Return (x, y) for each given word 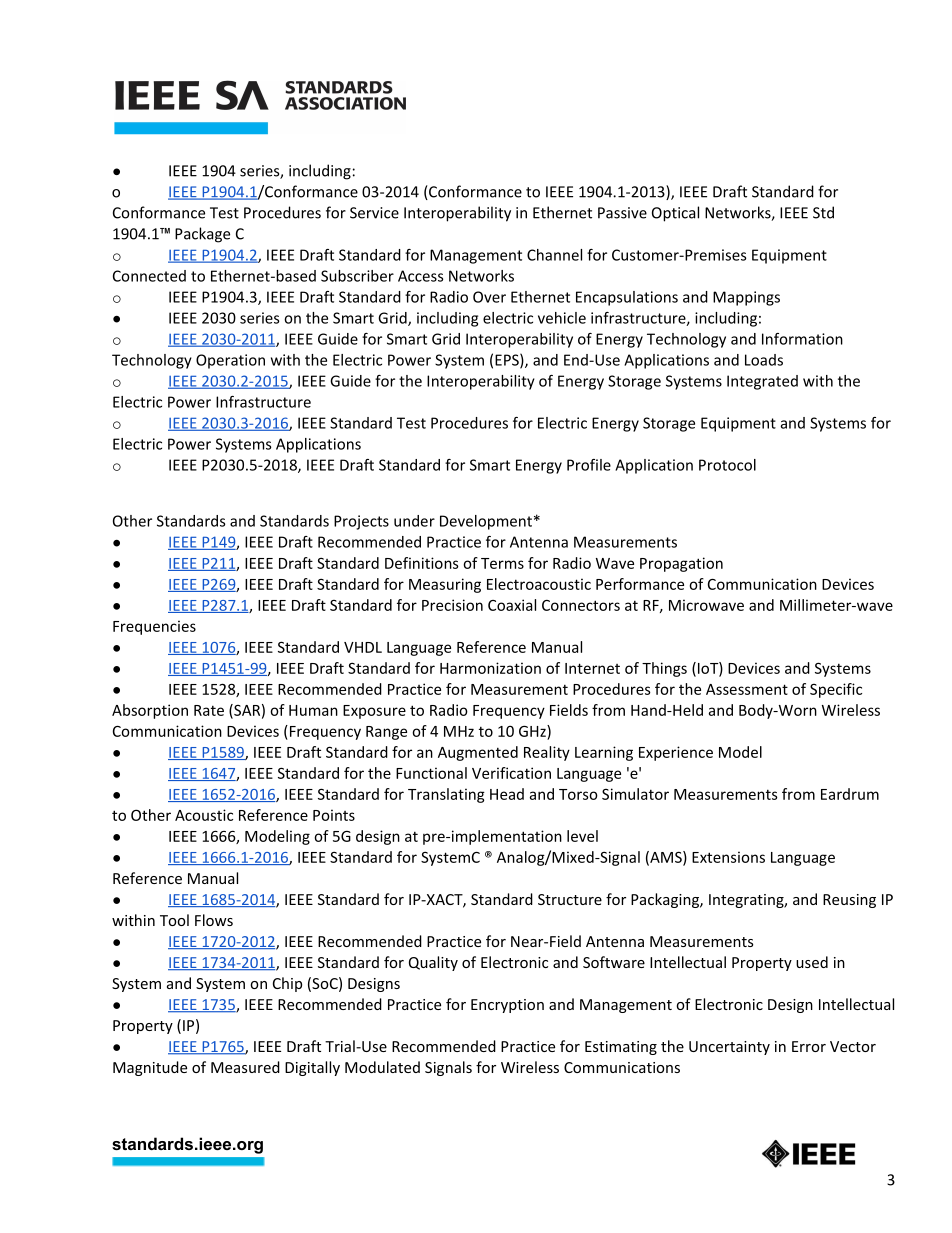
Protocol (727, 465)
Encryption (507, 1006)
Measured (245, 1067)
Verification (511, 773)
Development (486, 522)
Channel (554, 255)
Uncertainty (729, 1048)
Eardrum (850, 794)
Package (202, 235)
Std (823, 212)
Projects (361, 522)
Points (334, 815)
